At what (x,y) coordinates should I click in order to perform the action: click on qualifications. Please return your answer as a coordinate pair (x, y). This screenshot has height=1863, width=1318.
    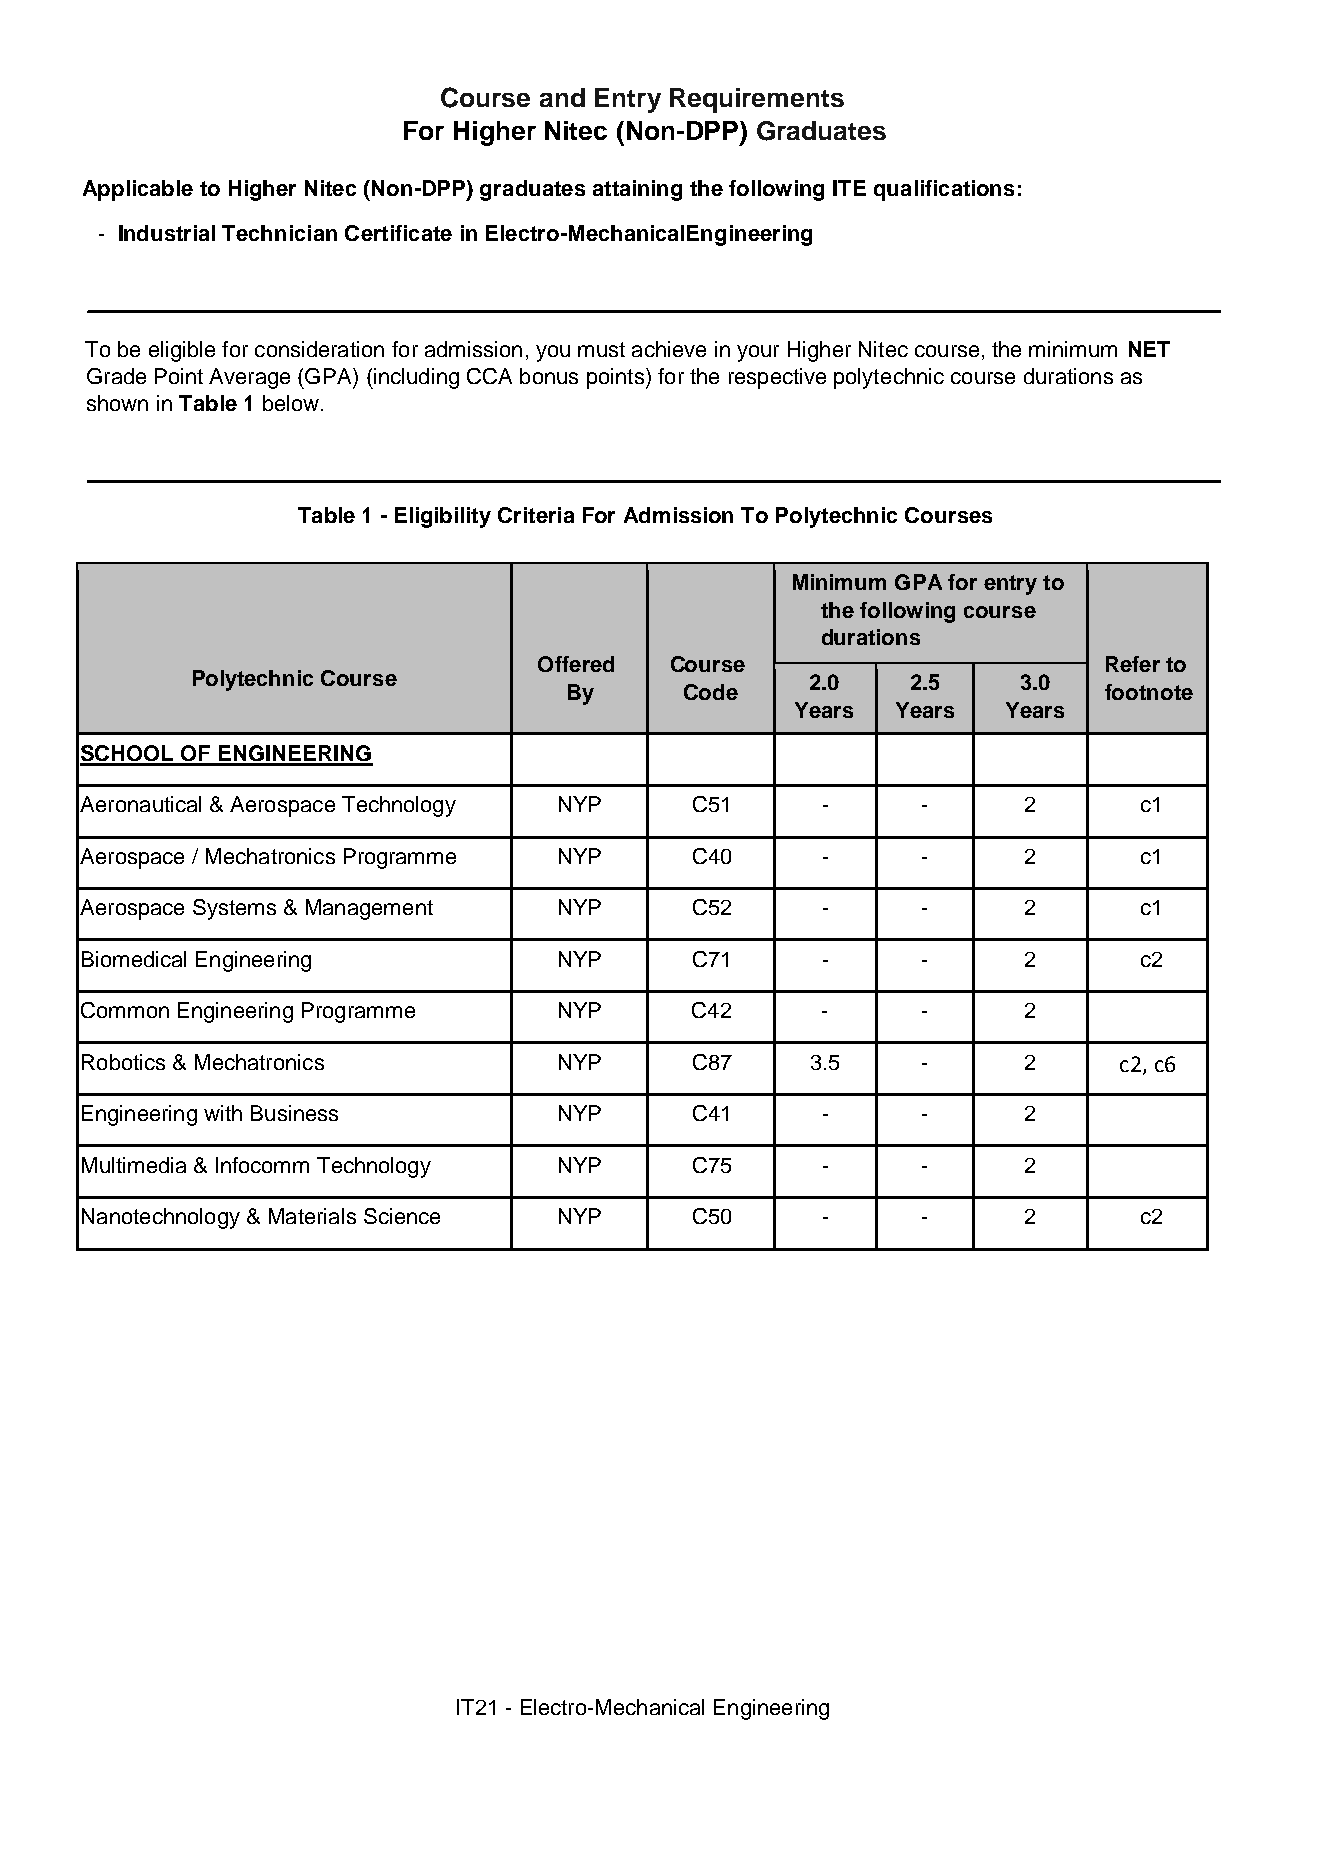
    Looking at the image, I should click on (944, 190).
